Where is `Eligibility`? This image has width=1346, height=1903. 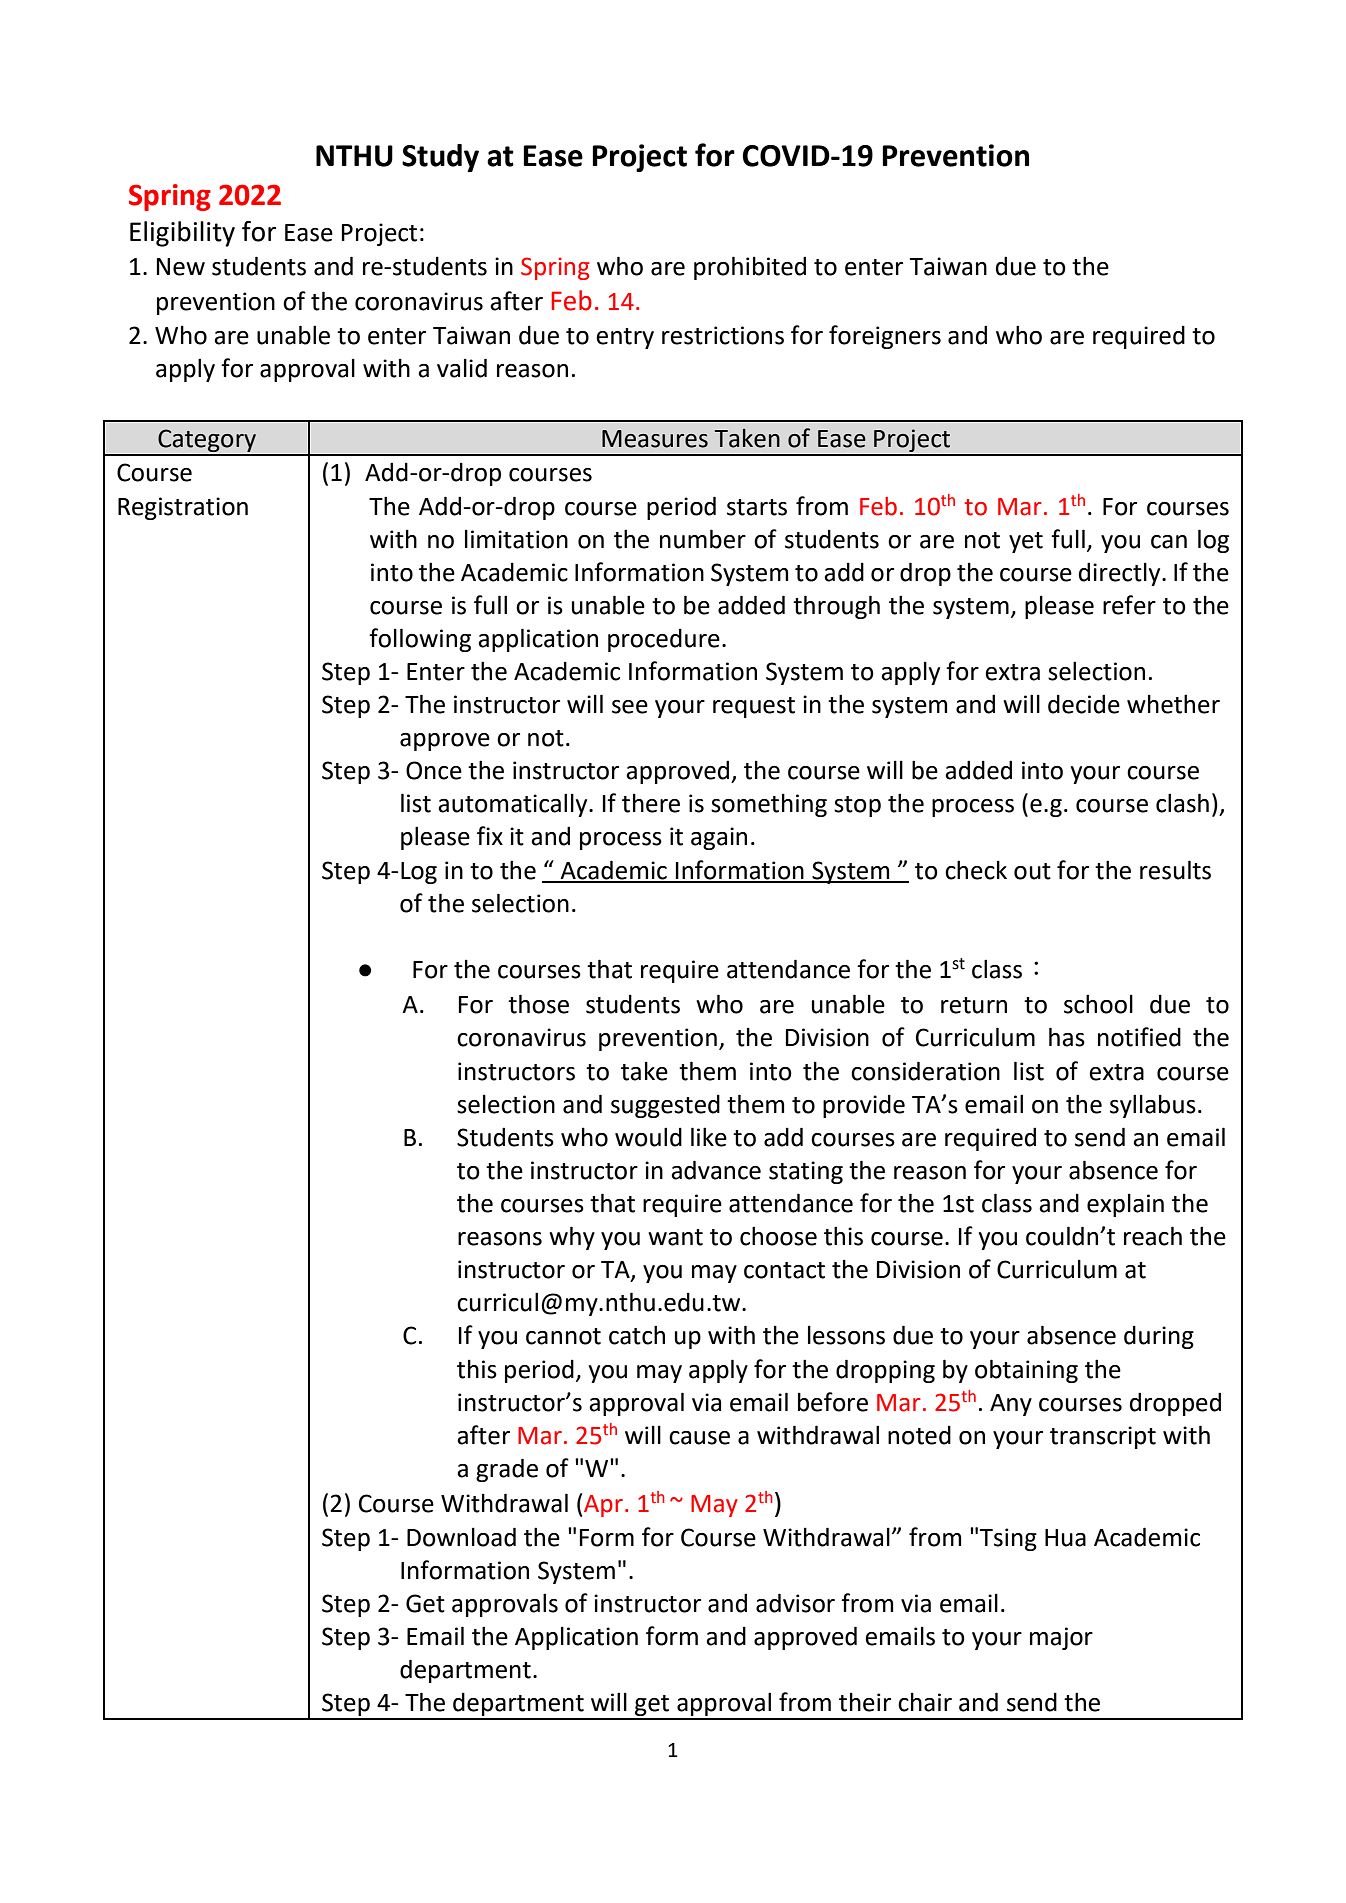 Eligibility is located at coordinates (182, 234).
